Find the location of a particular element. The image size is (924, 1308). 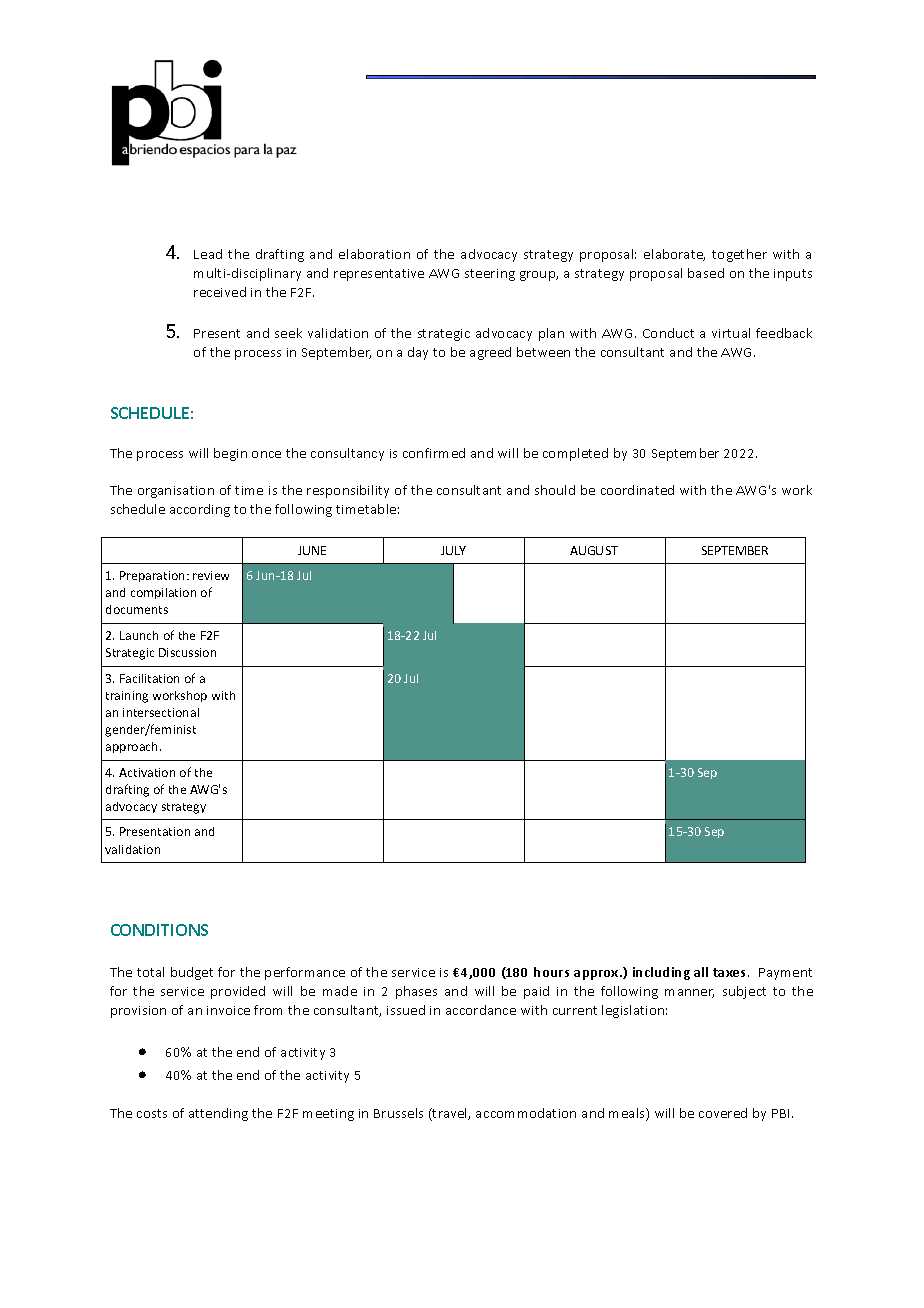

hours is located at coordinates (551, 972).
